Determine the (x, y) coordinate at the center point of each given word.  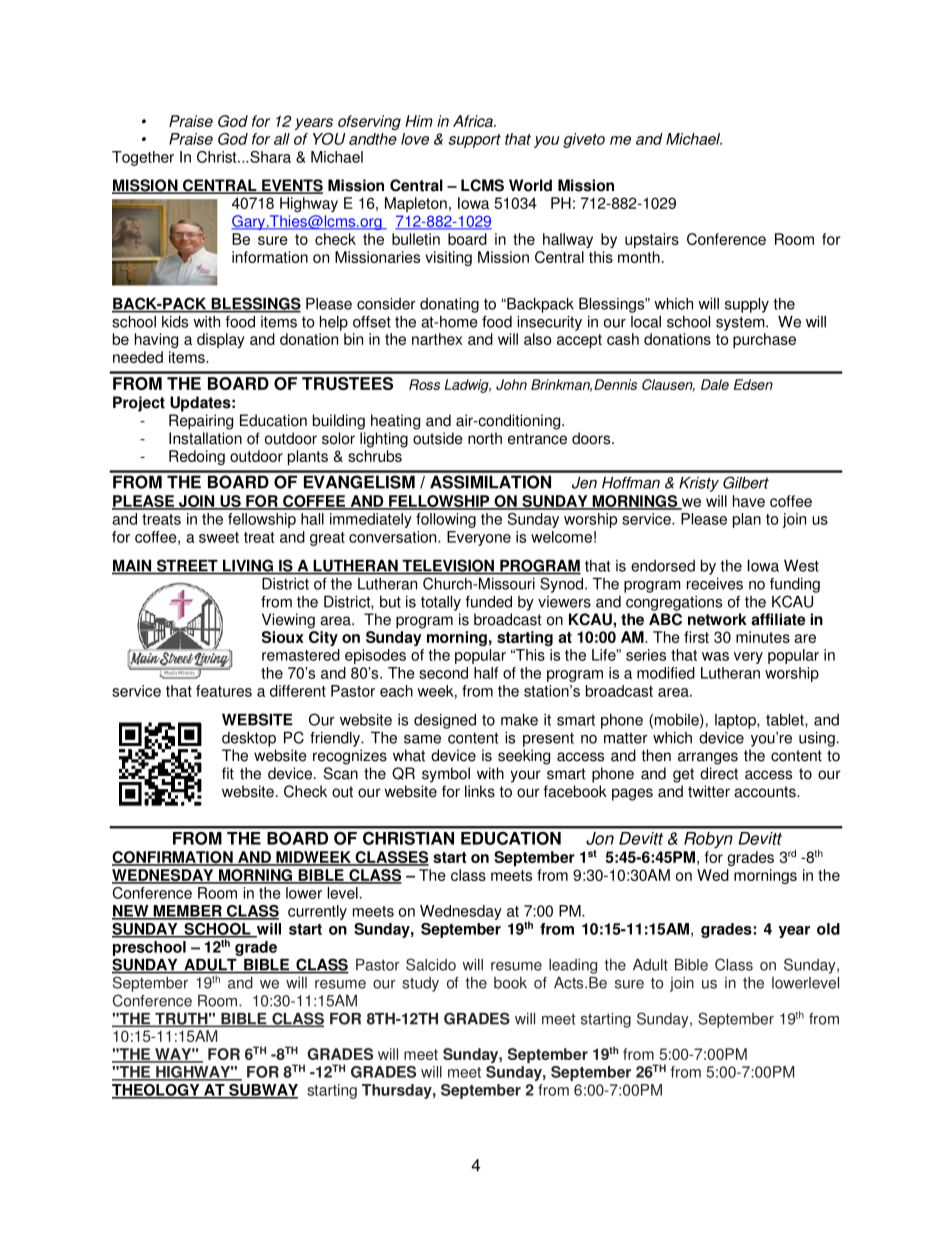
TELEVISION (448, 566)
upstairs (652, 240)
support (474, 141)
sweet (219, 537)
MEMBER (187, 912)
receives (715, 584)
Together (143, 158)
